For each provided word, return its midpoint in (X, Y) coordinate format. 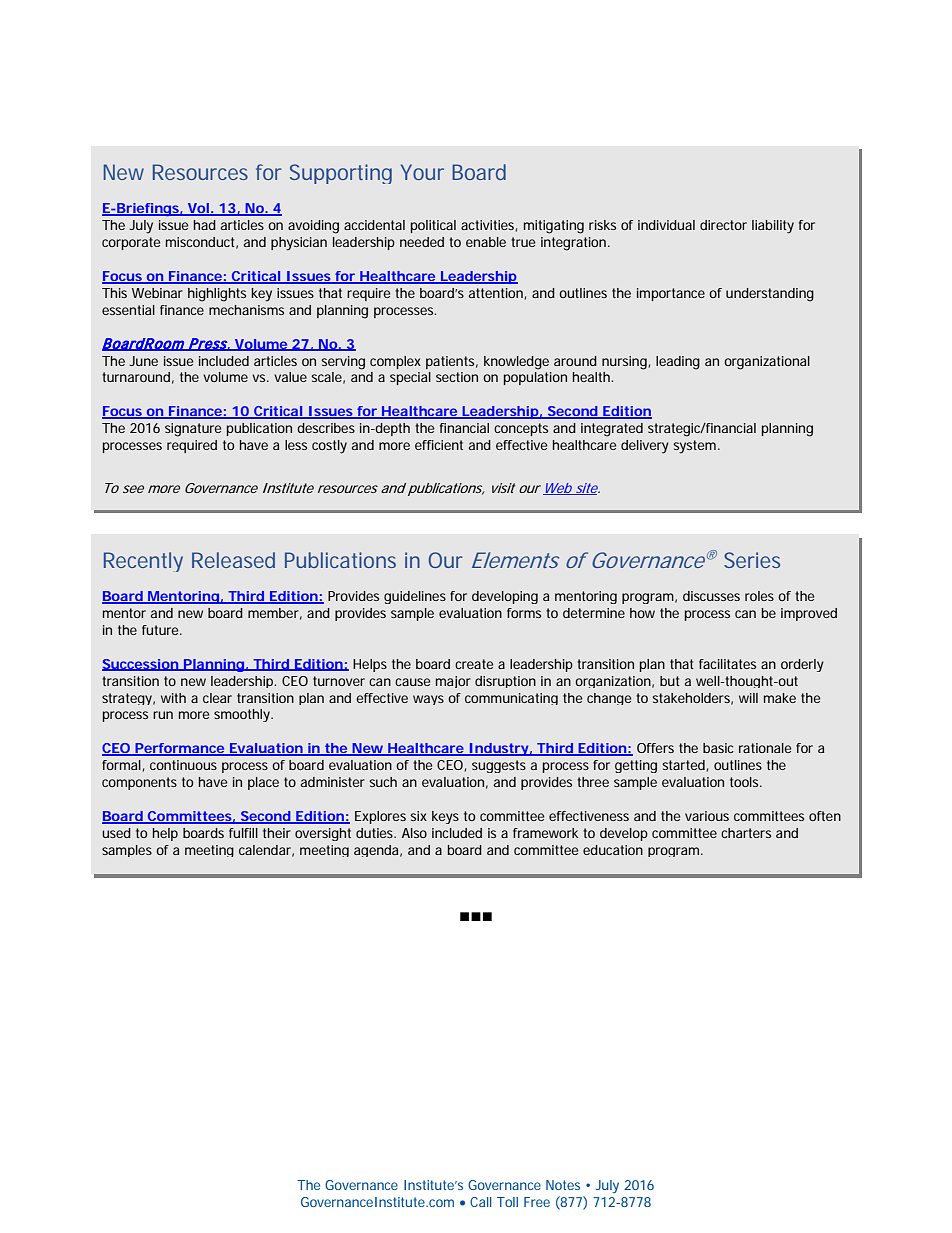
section (457, 377)
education (613, 850)
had (205, 225)
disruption (505, 682)
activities (489, 226)
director (723, 225)
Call (481, 1202)
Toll (507, 1202)
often (825, 816)
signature (193, 430)
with (173, 698)
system (696, 447)
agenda (378, 851)
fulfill (243, 833)
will (748, 698)
